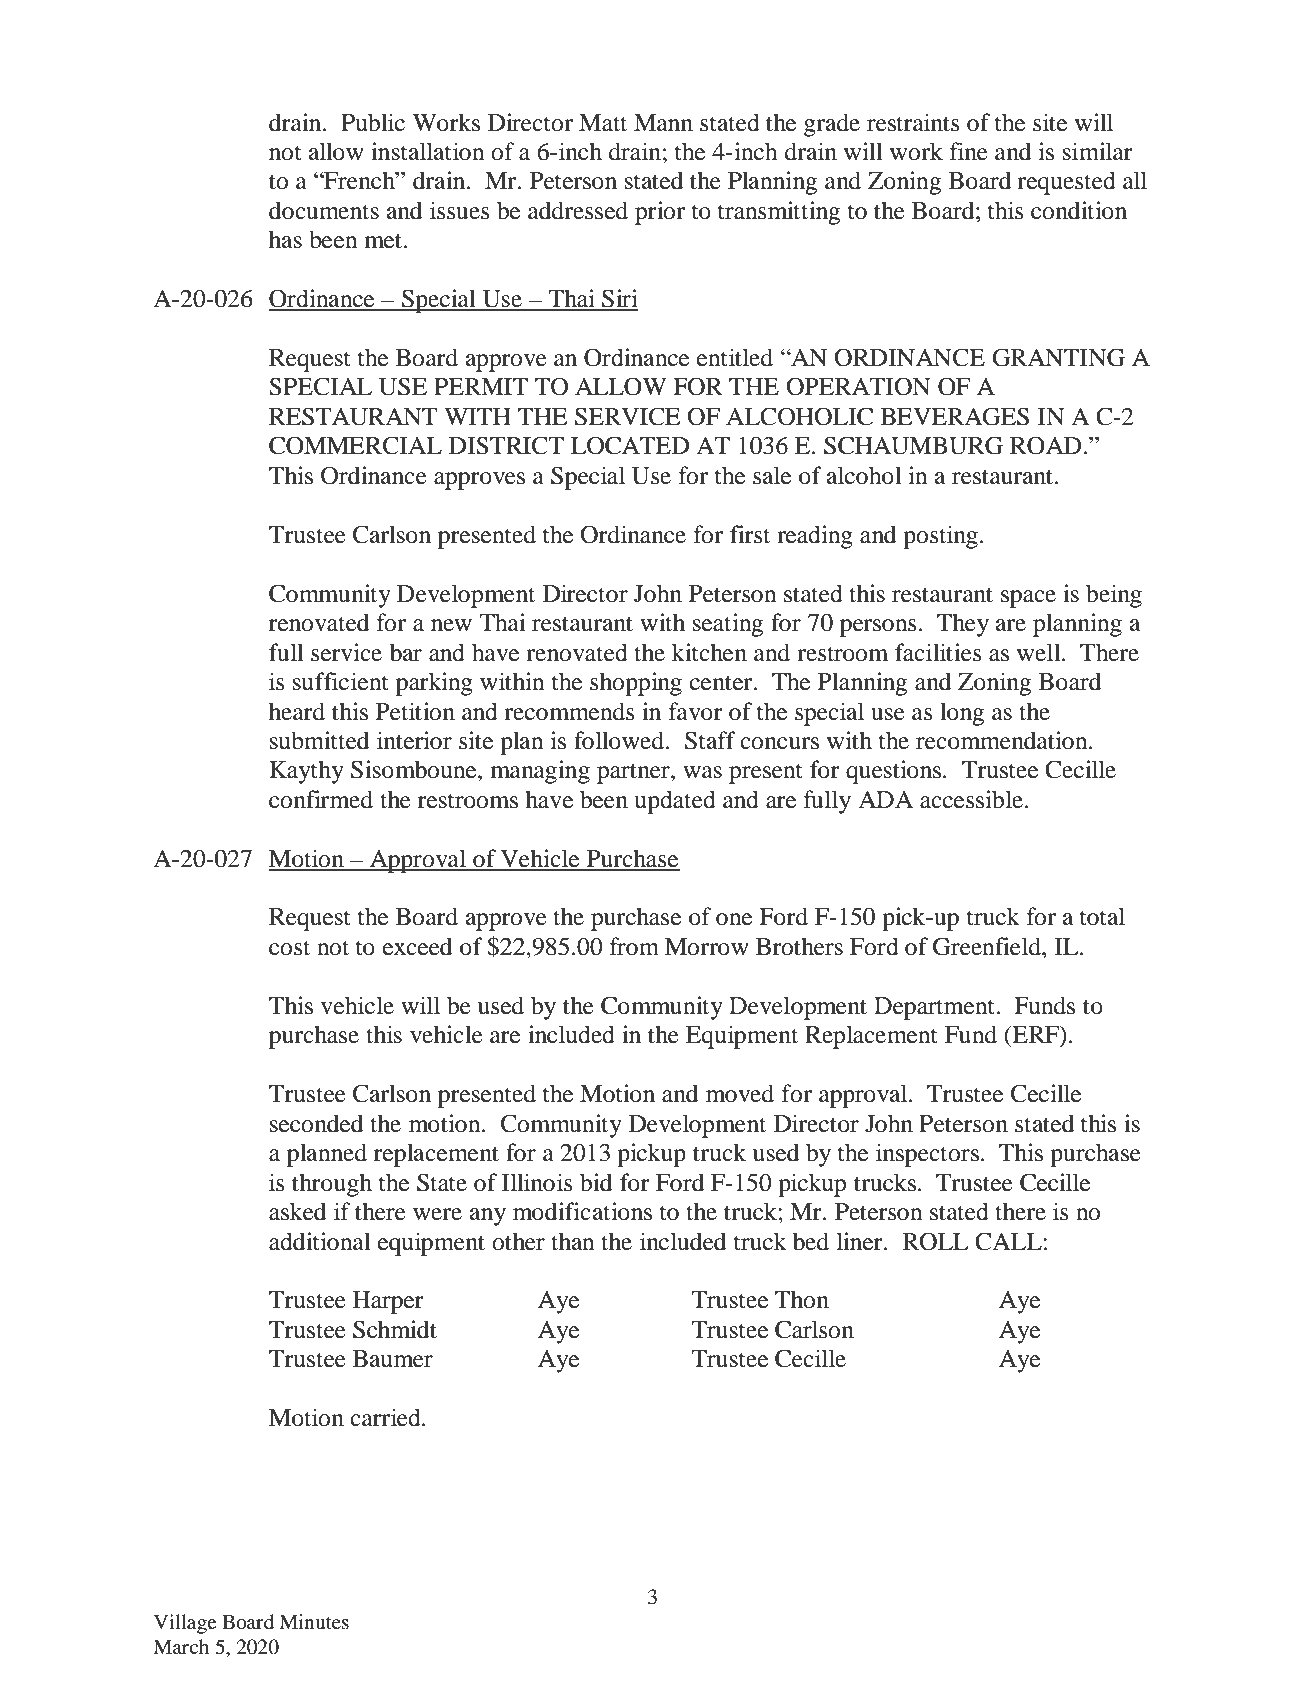 The width and height of the screenshot is (1306, 1690). I want to click on Thon, so click(802, 1299).
